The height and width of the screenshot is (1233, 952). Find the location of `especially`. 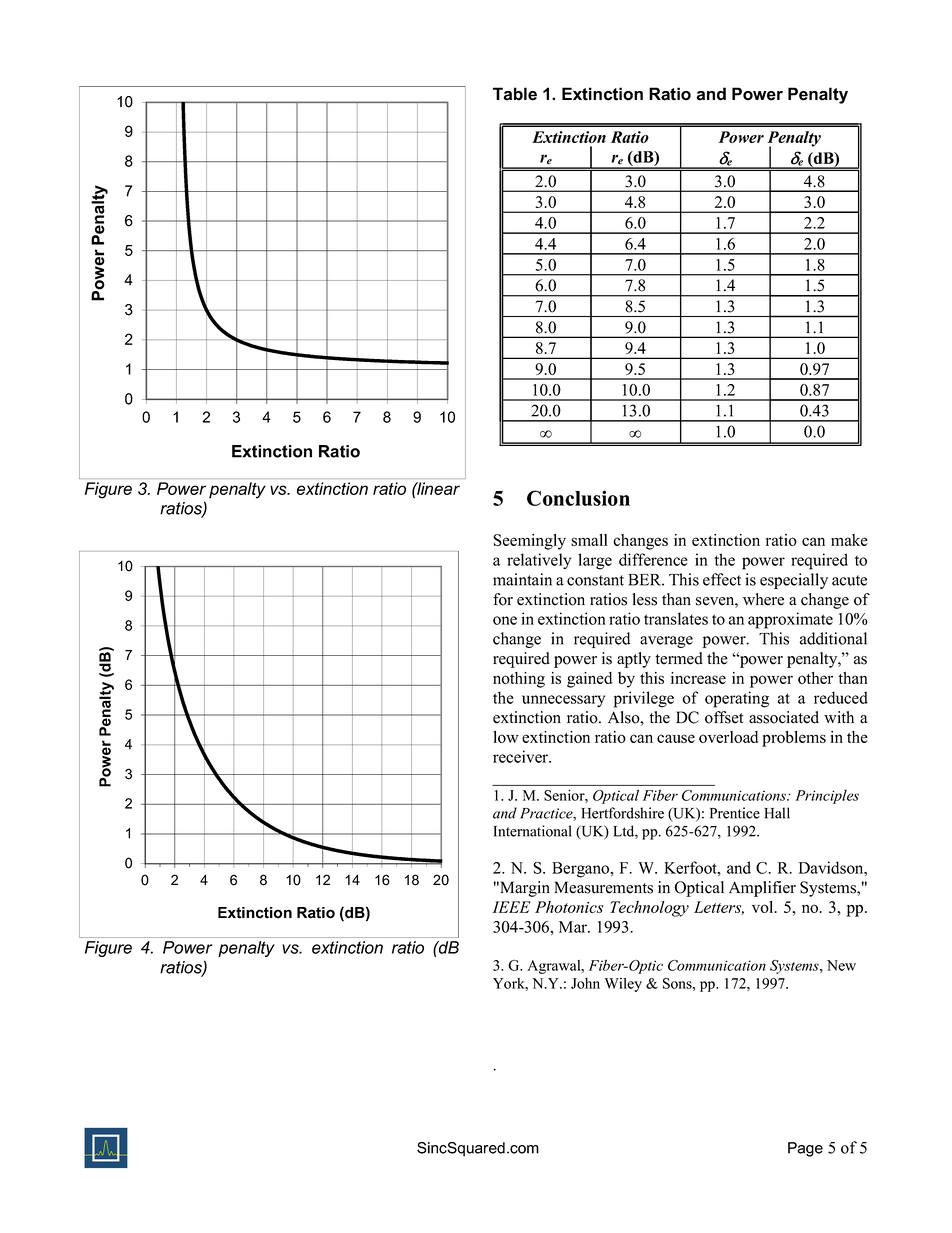

especially is located at coordinates (794, 581).
